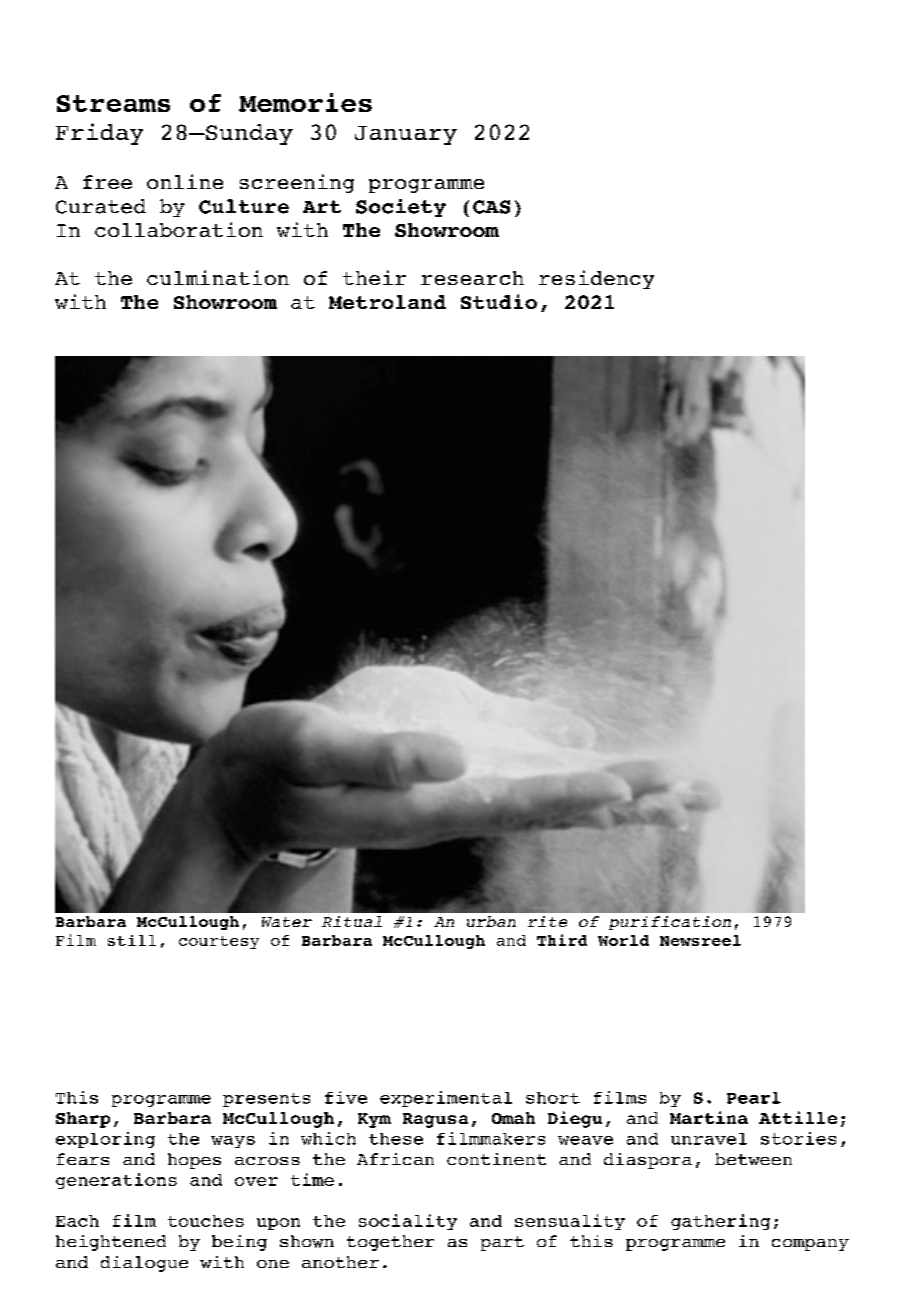  What do you see at coordinates (596, 279) in the screenshot?
I see `residency` at bounding box center [596, 279].
